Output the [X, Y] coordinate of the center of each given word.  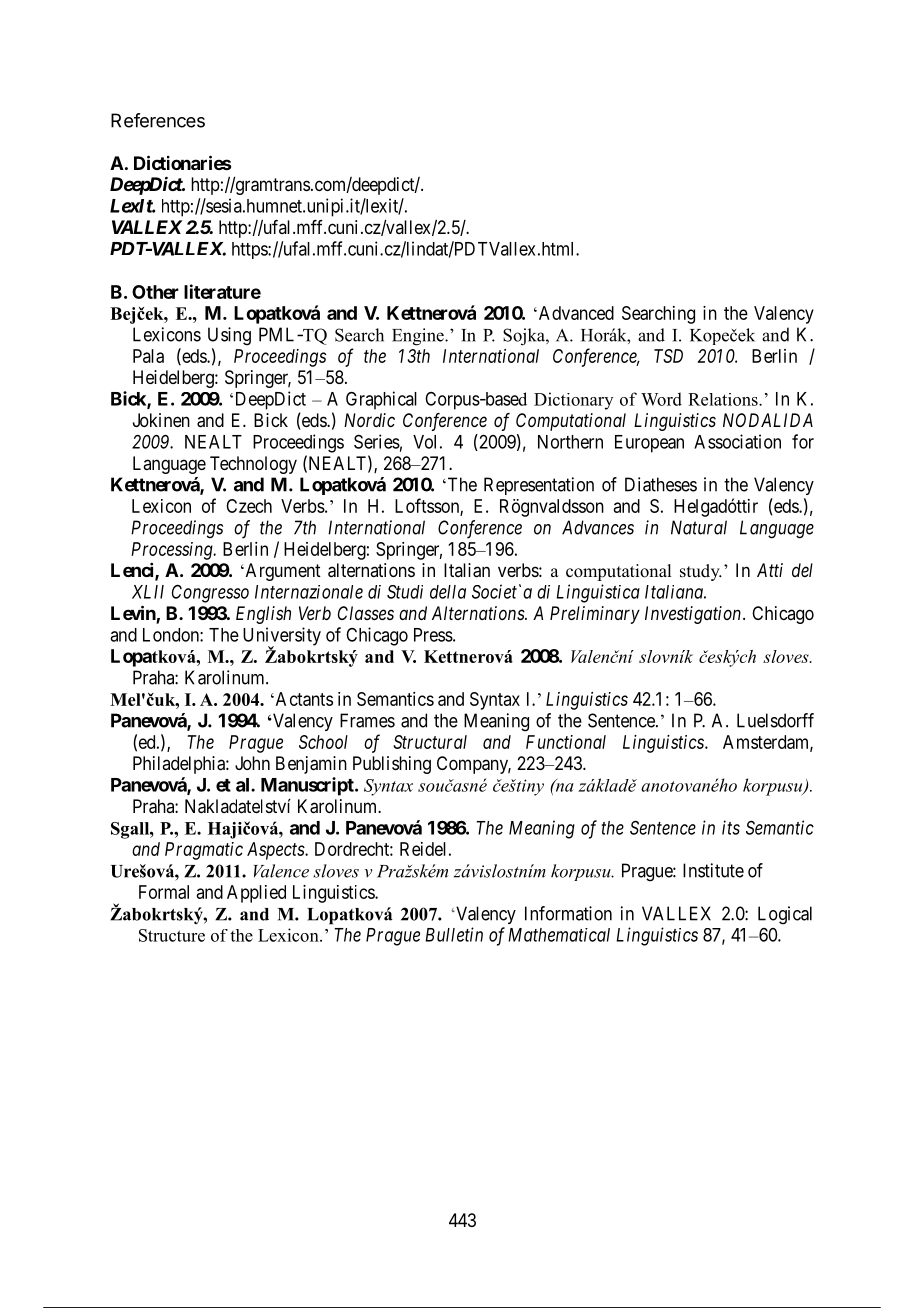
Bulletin [454, 934]
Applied [256, 894]
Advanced [575, 313]
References [158, 120]
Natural [699, 527]
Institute [713, 870]
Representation [539, 486]
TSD [668, 356]
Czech [249, 506]
